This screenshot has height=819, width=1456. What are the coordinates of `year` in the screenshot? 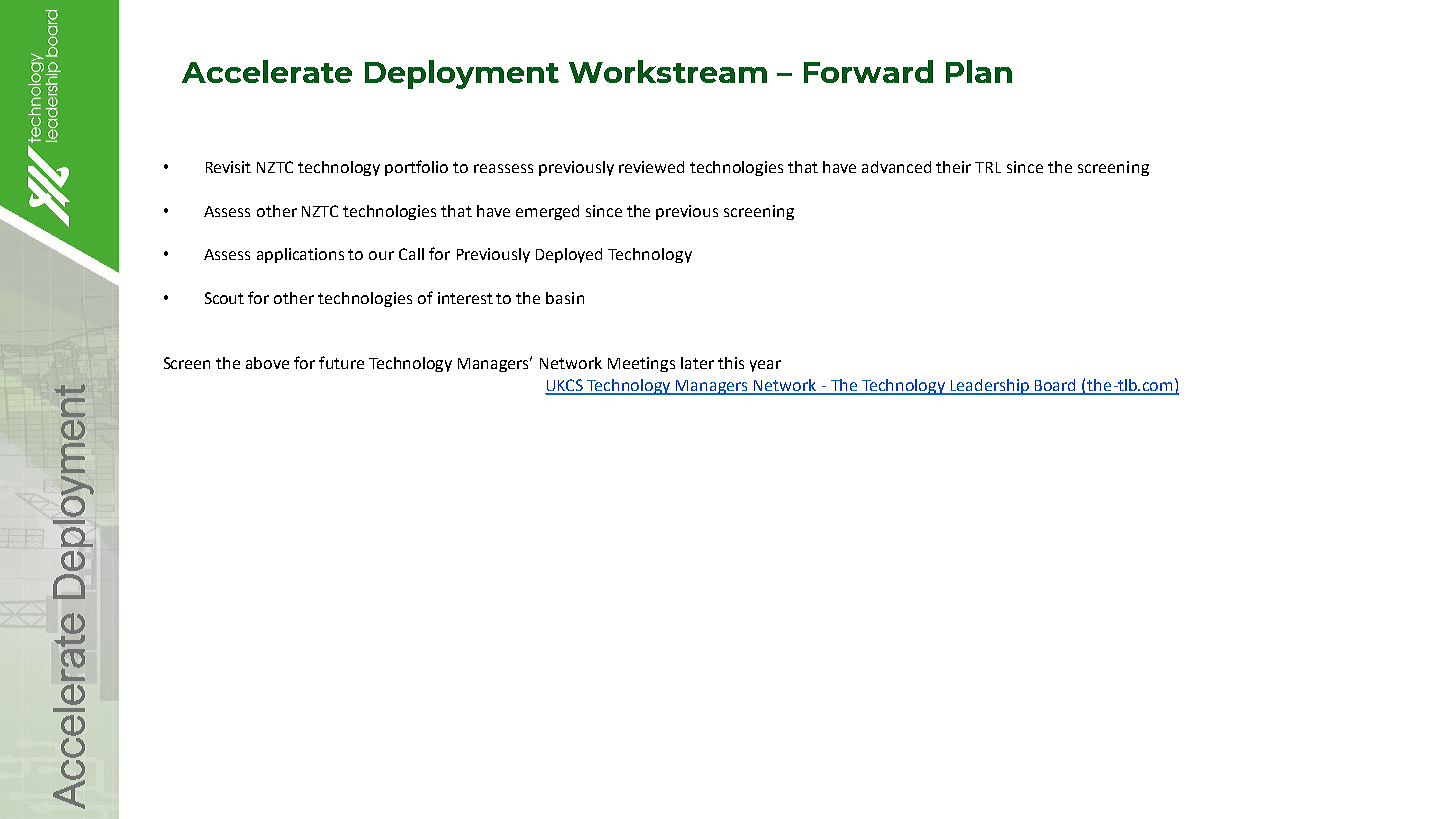 It's located at (765, 366).
